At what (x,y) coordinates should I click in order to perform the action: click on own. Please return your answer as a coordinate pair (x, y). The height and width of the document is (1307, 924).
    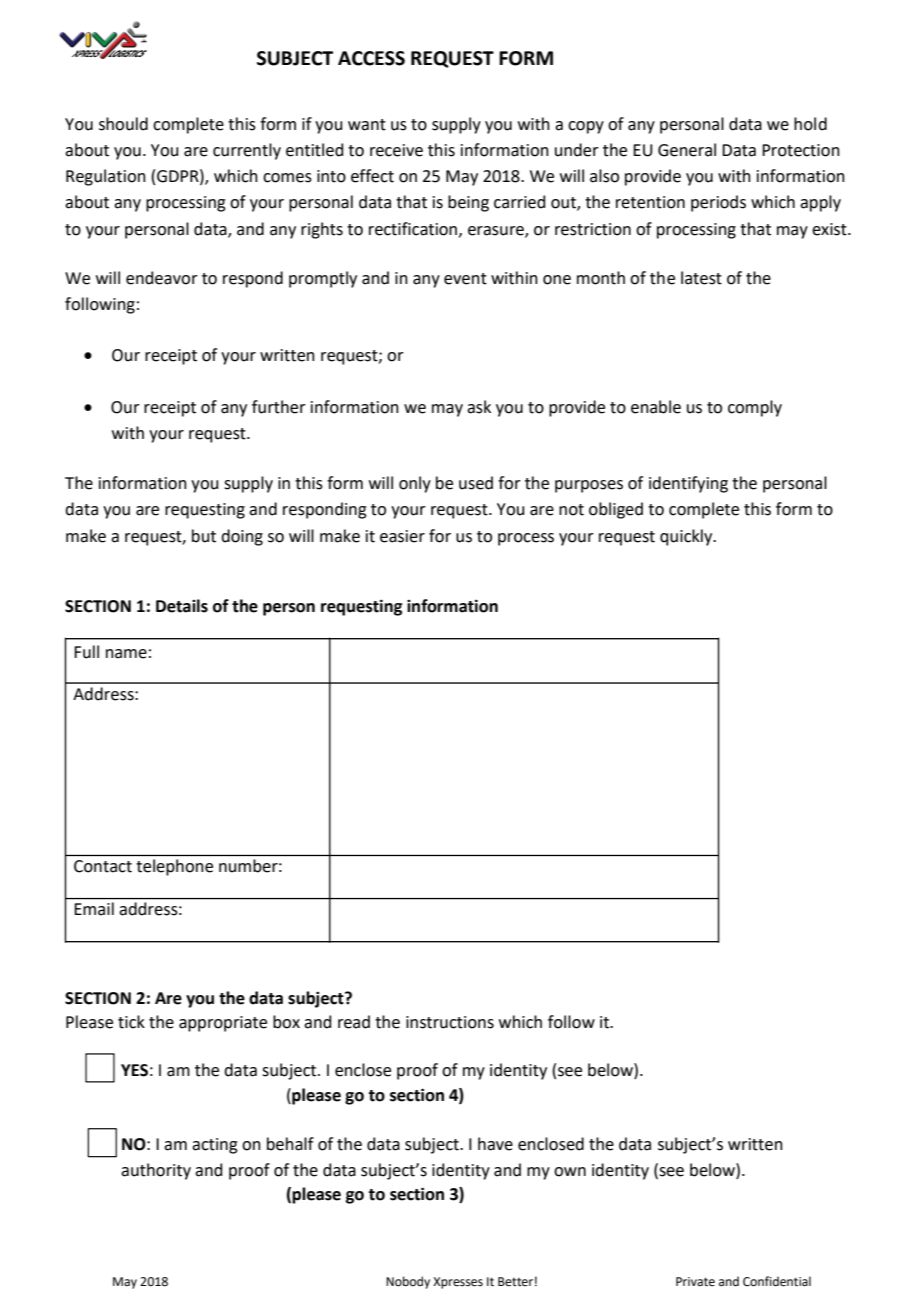
    Looking at the image, I should click on (570, 1172).
